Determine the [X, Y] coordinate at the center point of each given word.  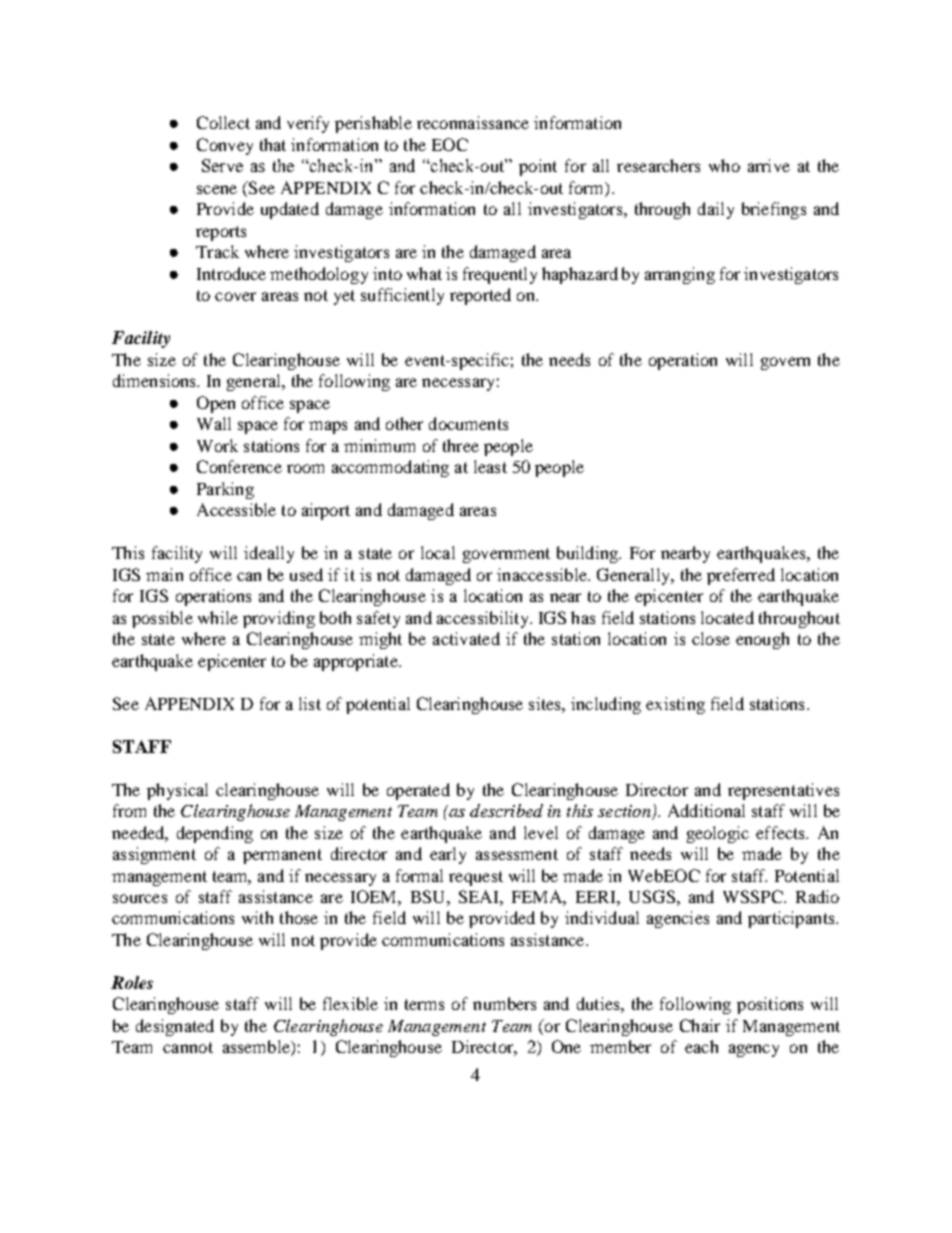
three [461, 445]
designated [175, 1027]
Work [217, 445]
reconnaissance [473, 122]
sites [546, 703]
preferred [741, 576]
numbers [504, 1003]
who [724, 165]
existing [675, 705]
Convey [225, 146]
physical [177, 791]
